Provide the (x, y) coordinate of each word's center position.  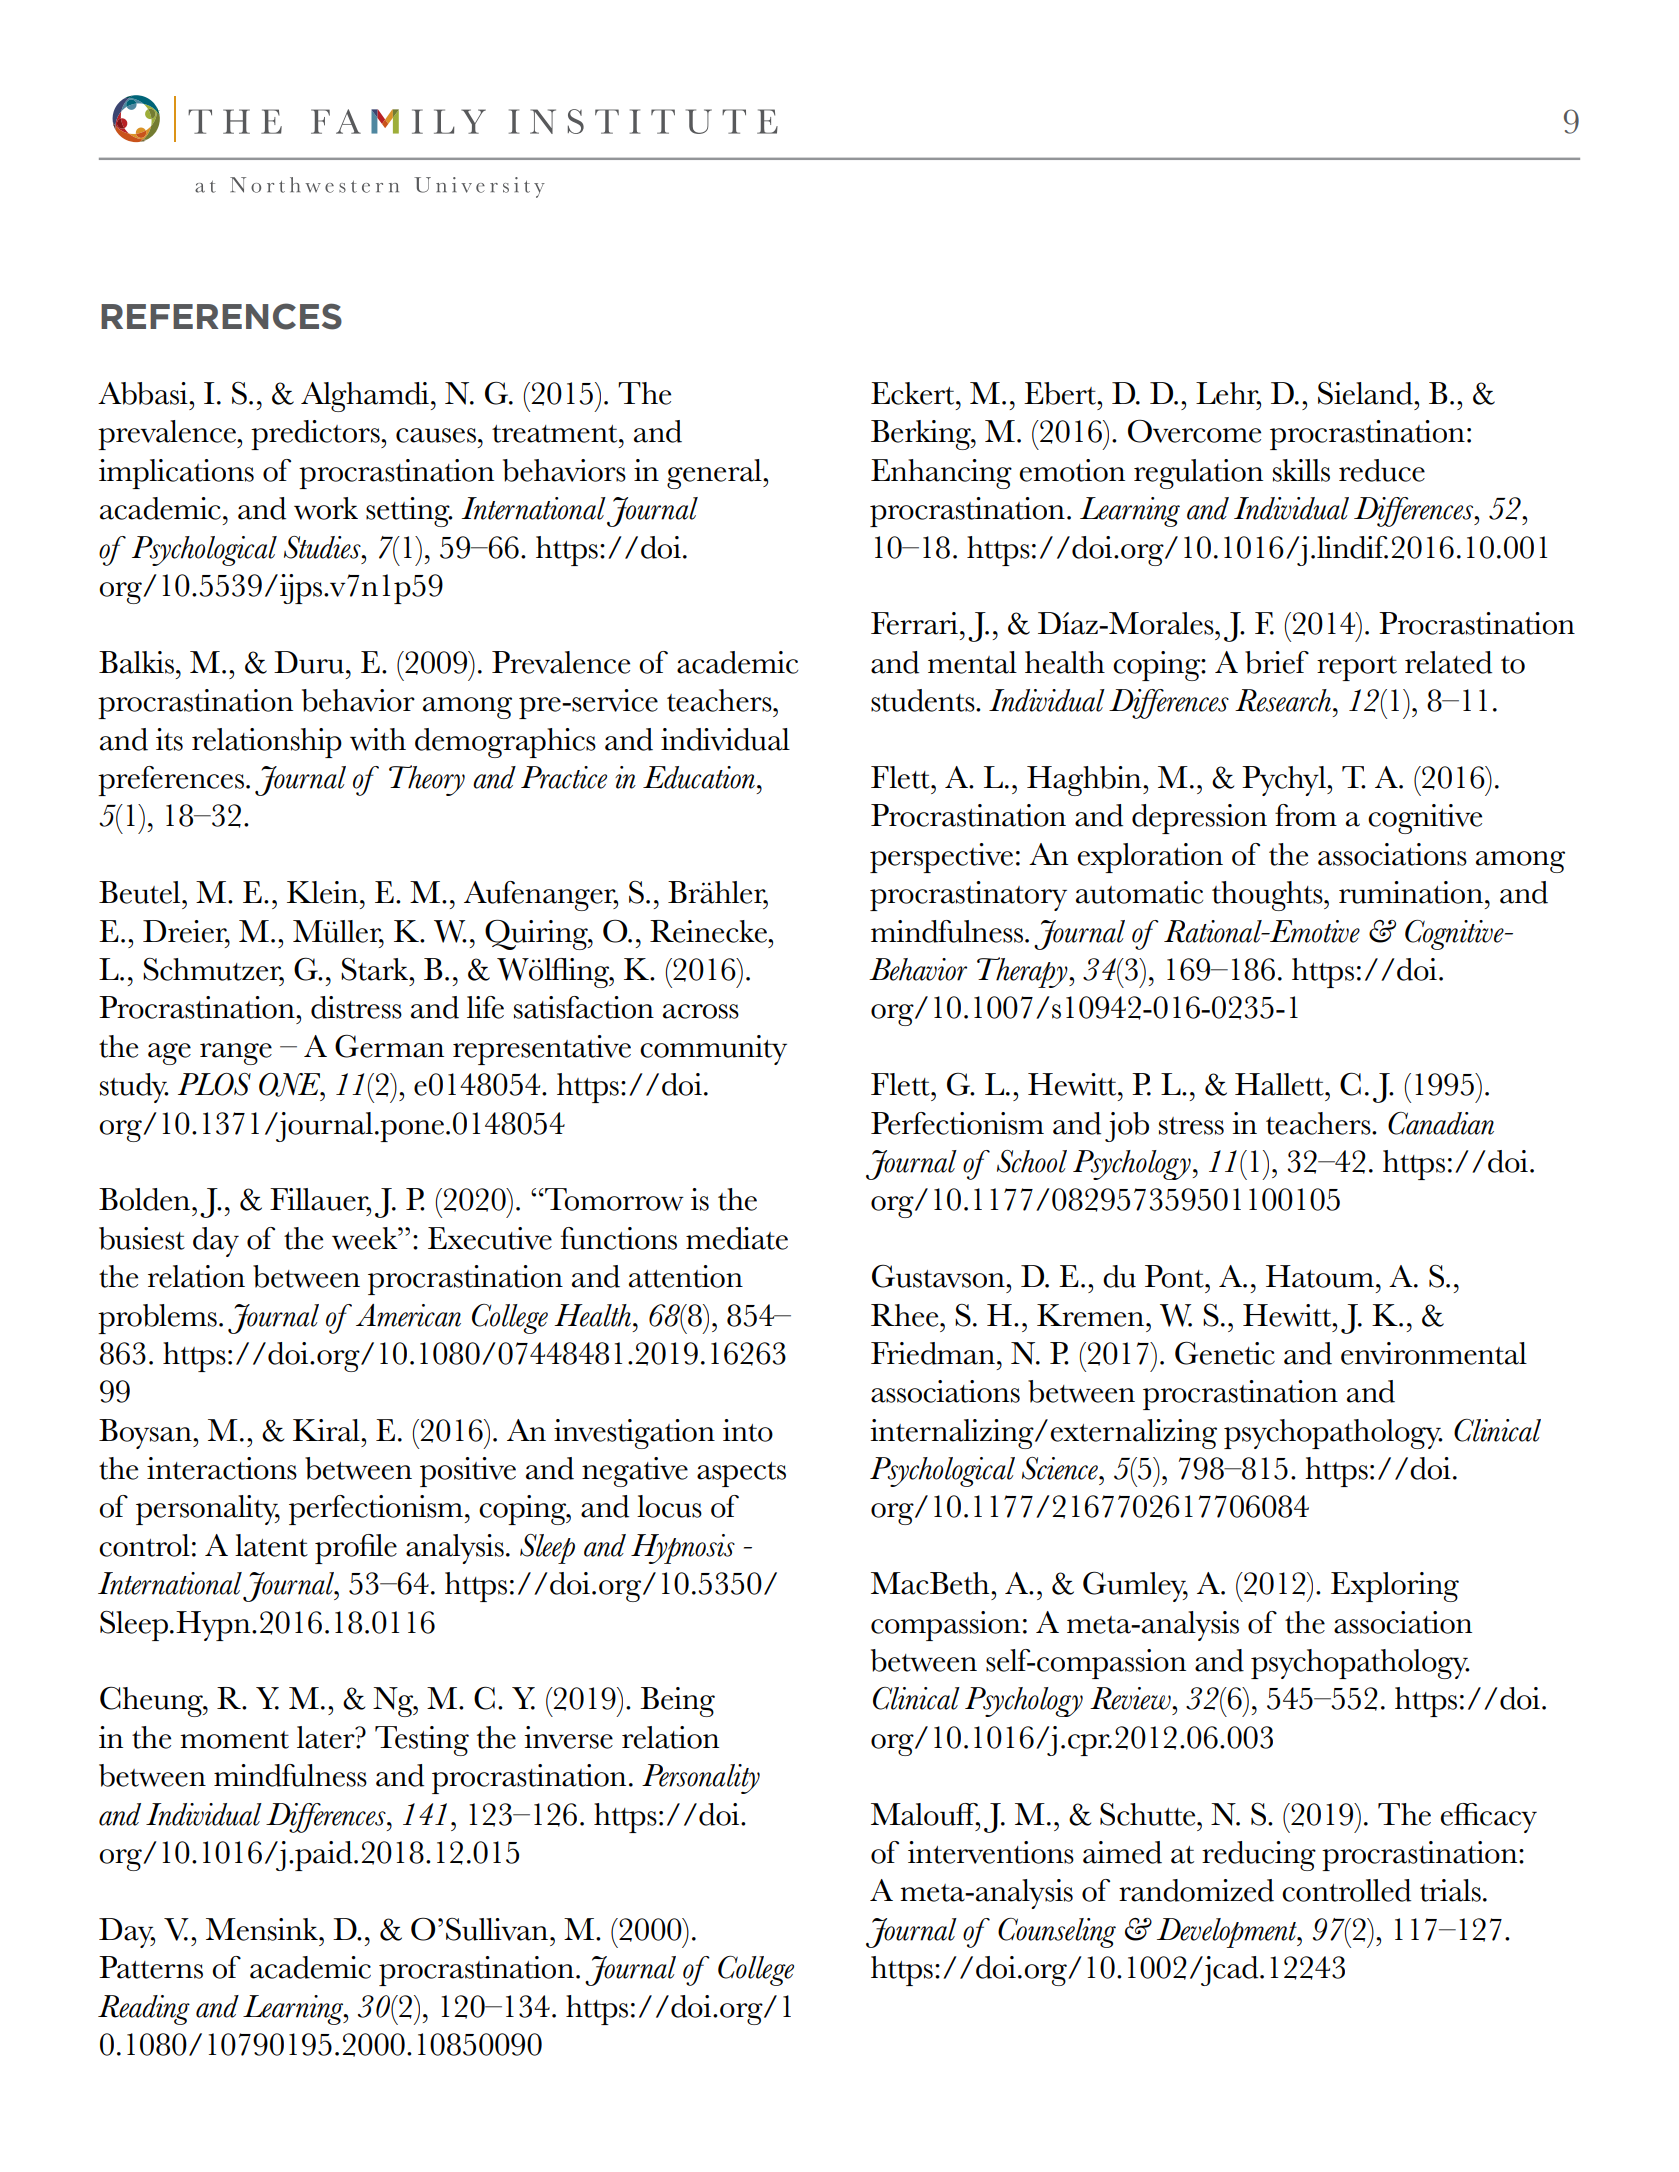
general (715, 474)
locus (669, 1506)
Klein (322, 892)
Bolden (146, 1199)
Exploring (1395, 1587)
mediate (737, 1238)
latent (271, 1545)
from (1306, 815)
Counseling (1057, 1933)
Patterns (151, 1967)
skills (1301, 470)
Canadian (1441, 1123)
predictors (316, 435)
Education (699, 777)
